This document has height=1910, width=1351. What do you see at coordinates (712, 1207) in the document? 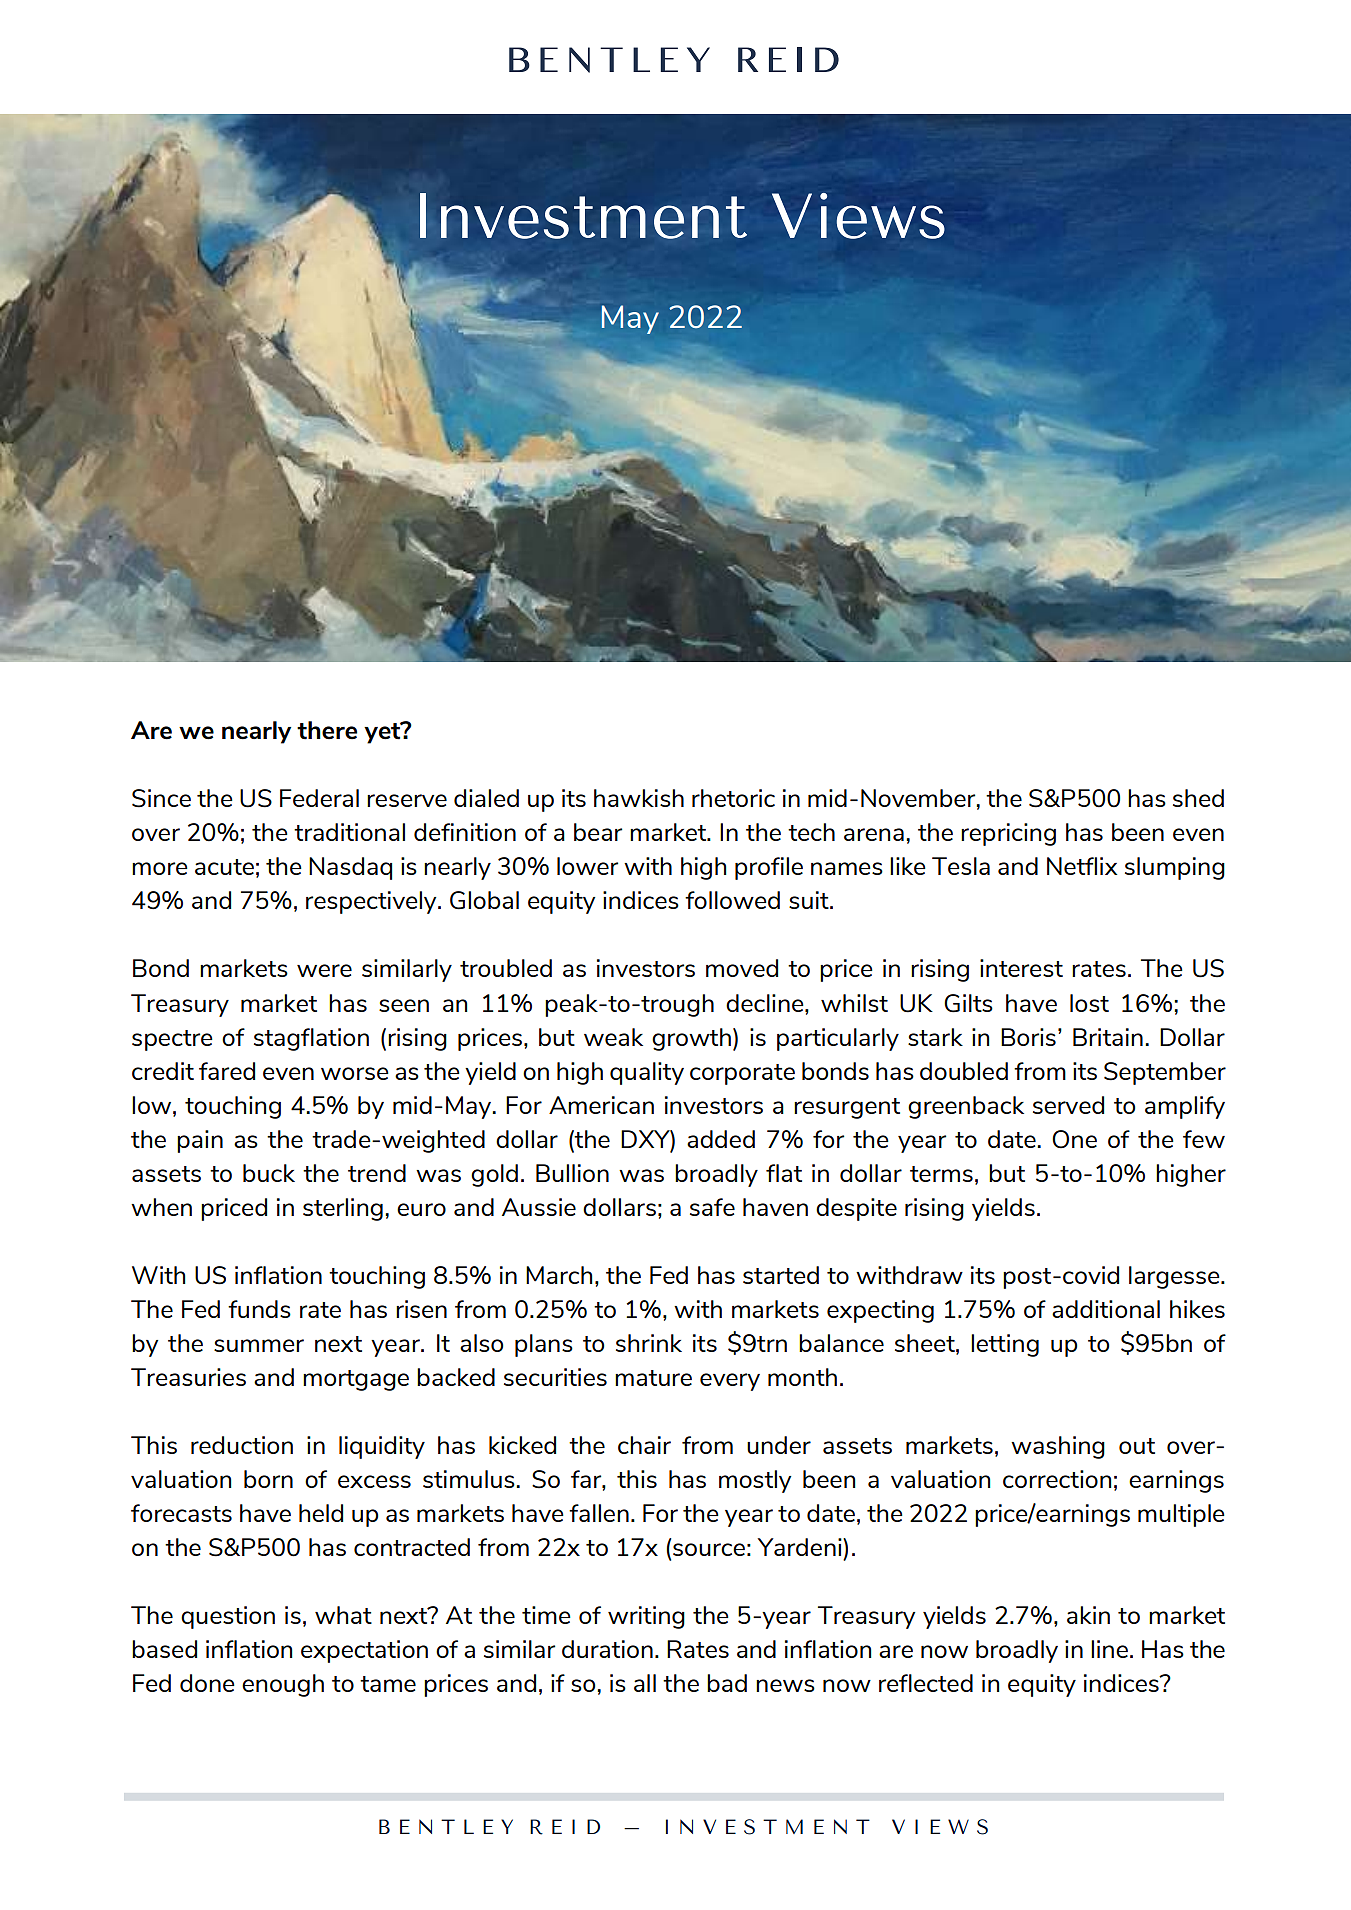
I see `safe` at bounding box center [712, 1207].
